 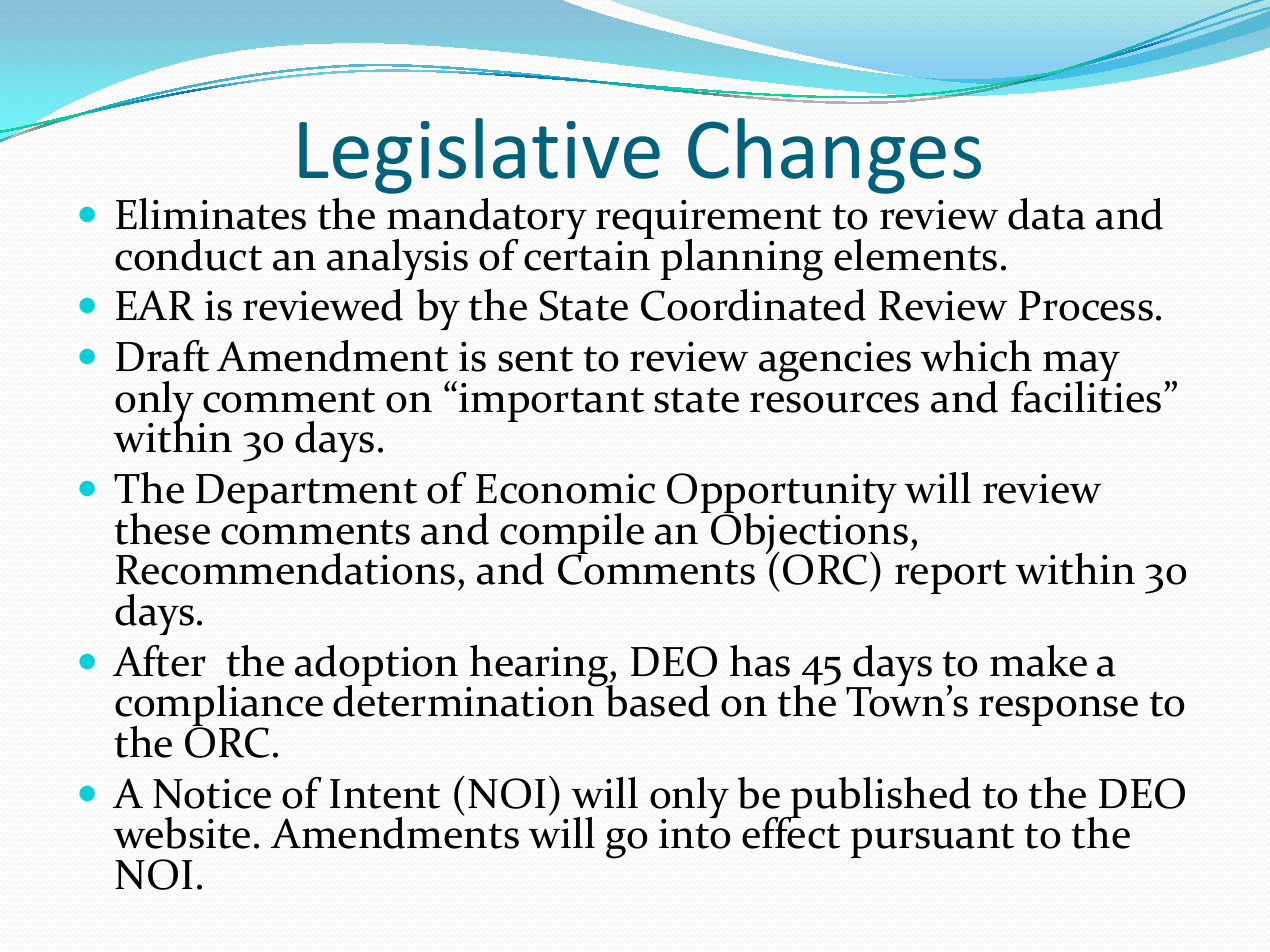 What do you see at coordinates (572, 534) in the screenshot?
I see `compile` at bounding box center [572, 534].
